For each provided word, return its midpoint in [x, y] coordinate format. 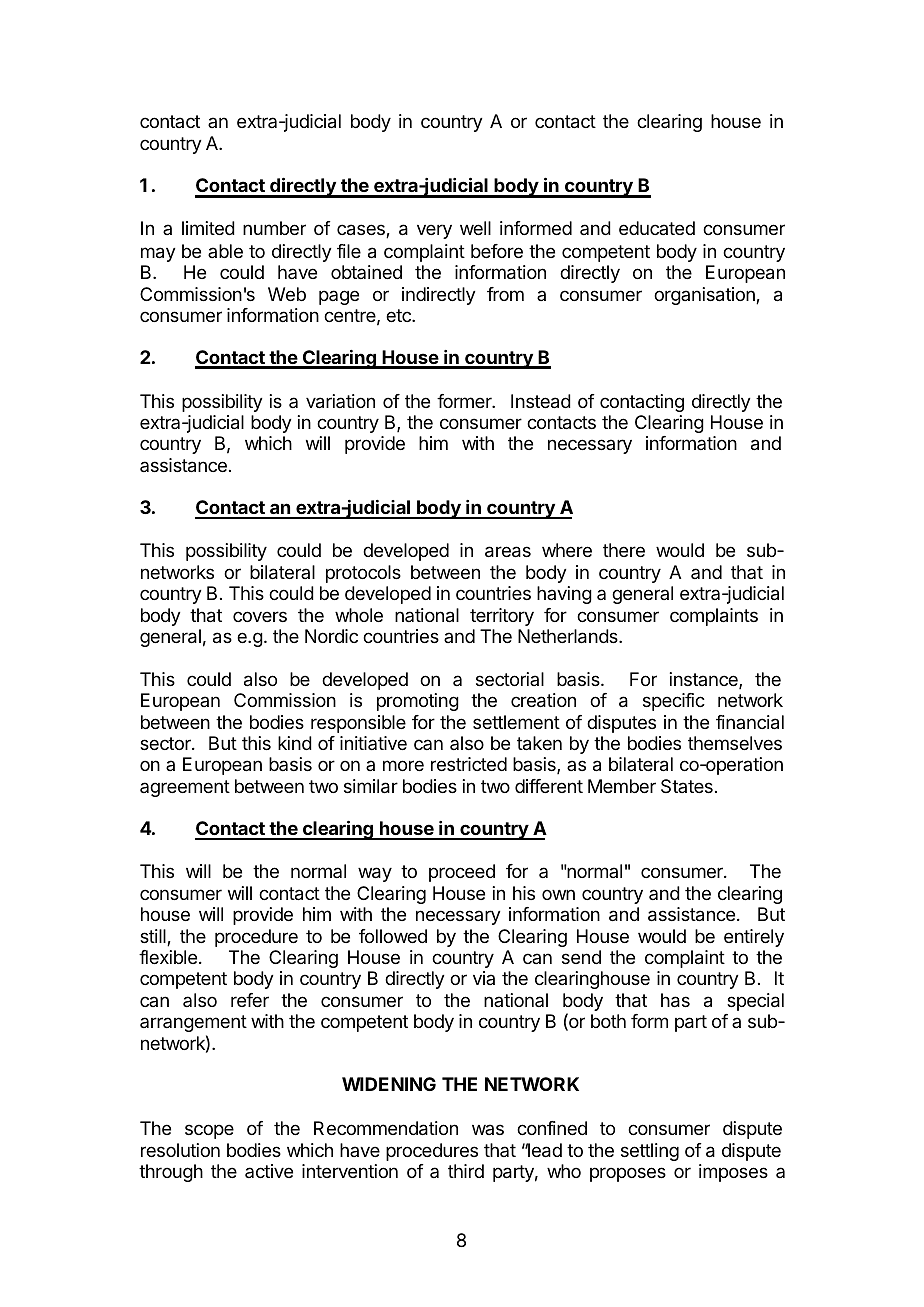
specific [674, 702]
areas [508, 552]
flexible [168, 957]
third [466, 1171]
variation [340, 401]
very [434, 231]
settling [650, 1152]
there [624, 550]
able [225, 251]
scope [209, 1131]
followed [393, 936]
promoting [418, 702]
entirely [754, 938]
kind [295, 743]
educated [657, 228]
